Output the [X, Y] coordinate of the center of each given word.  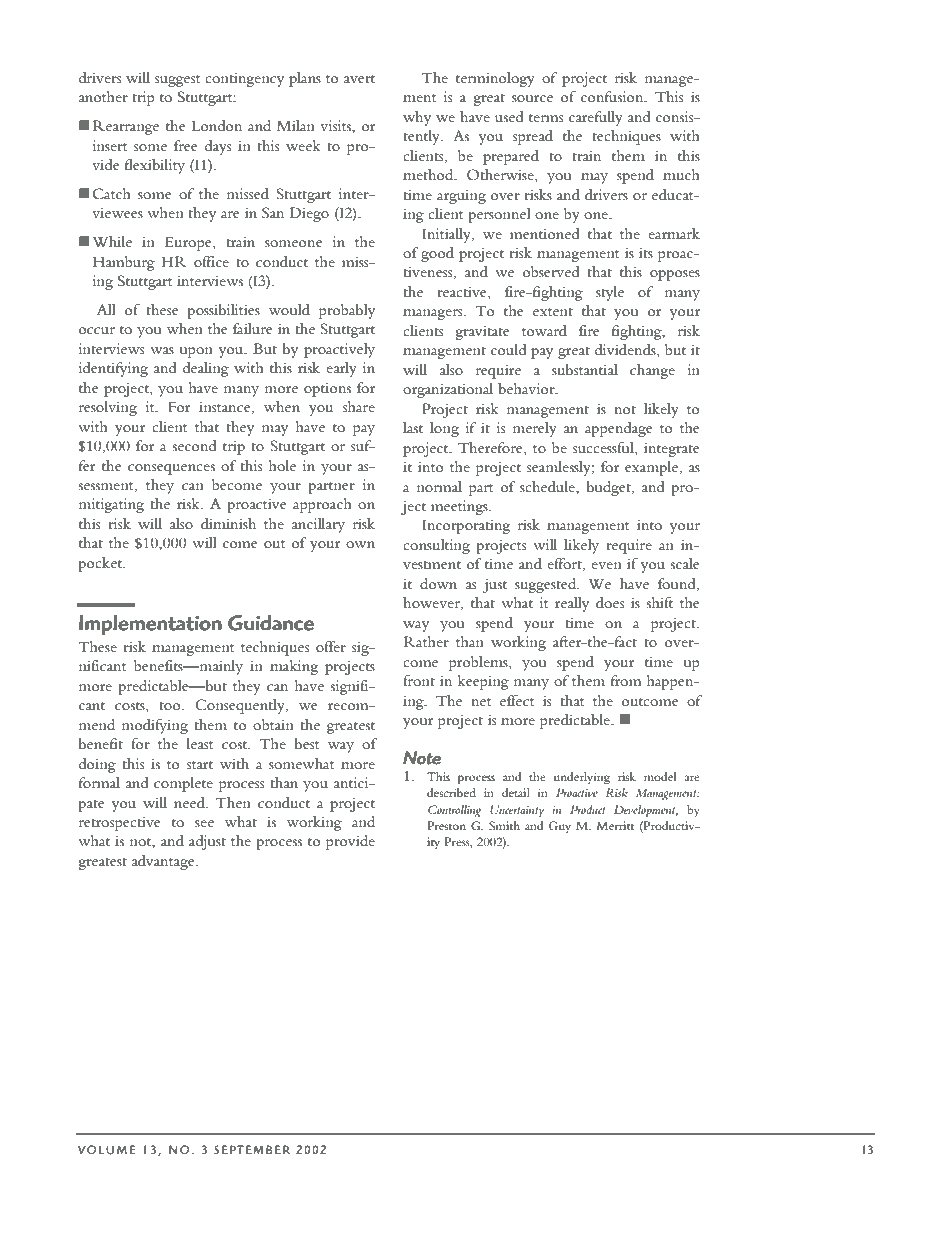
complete [183, 784]
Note [422, 758]
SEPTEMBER [252, 1149]
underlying [582, 778]
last [413, 427]
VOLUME [106, 1150]
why [417, 118]
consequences [171, 469]
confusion [613, 96]
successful [604, 448]
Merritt [615, 825]
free [186, 145]
